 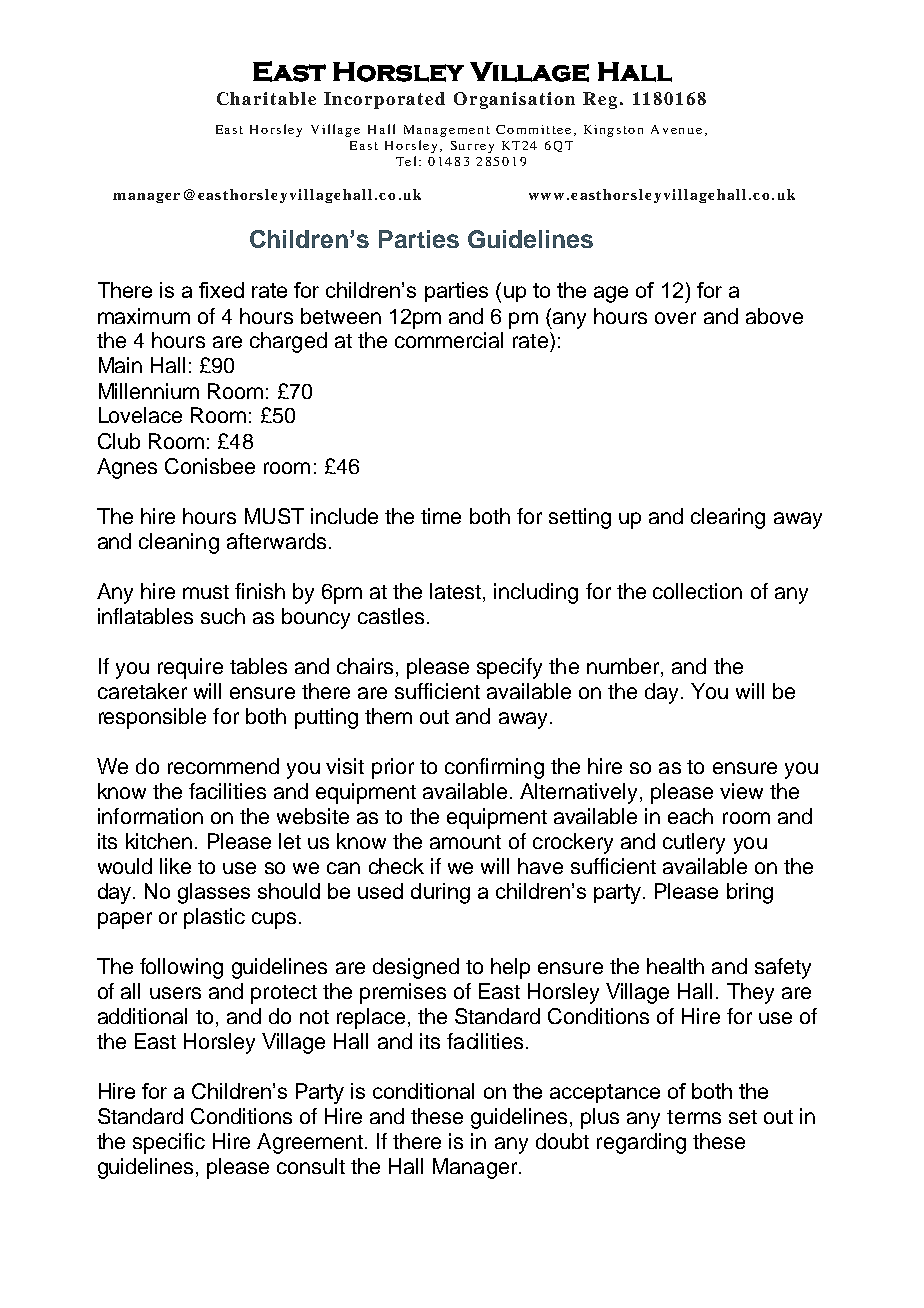 What do you see at coordinates (423, 1091) in the screenshot?
I see `conditional` at bounding box center [423, 1091].
